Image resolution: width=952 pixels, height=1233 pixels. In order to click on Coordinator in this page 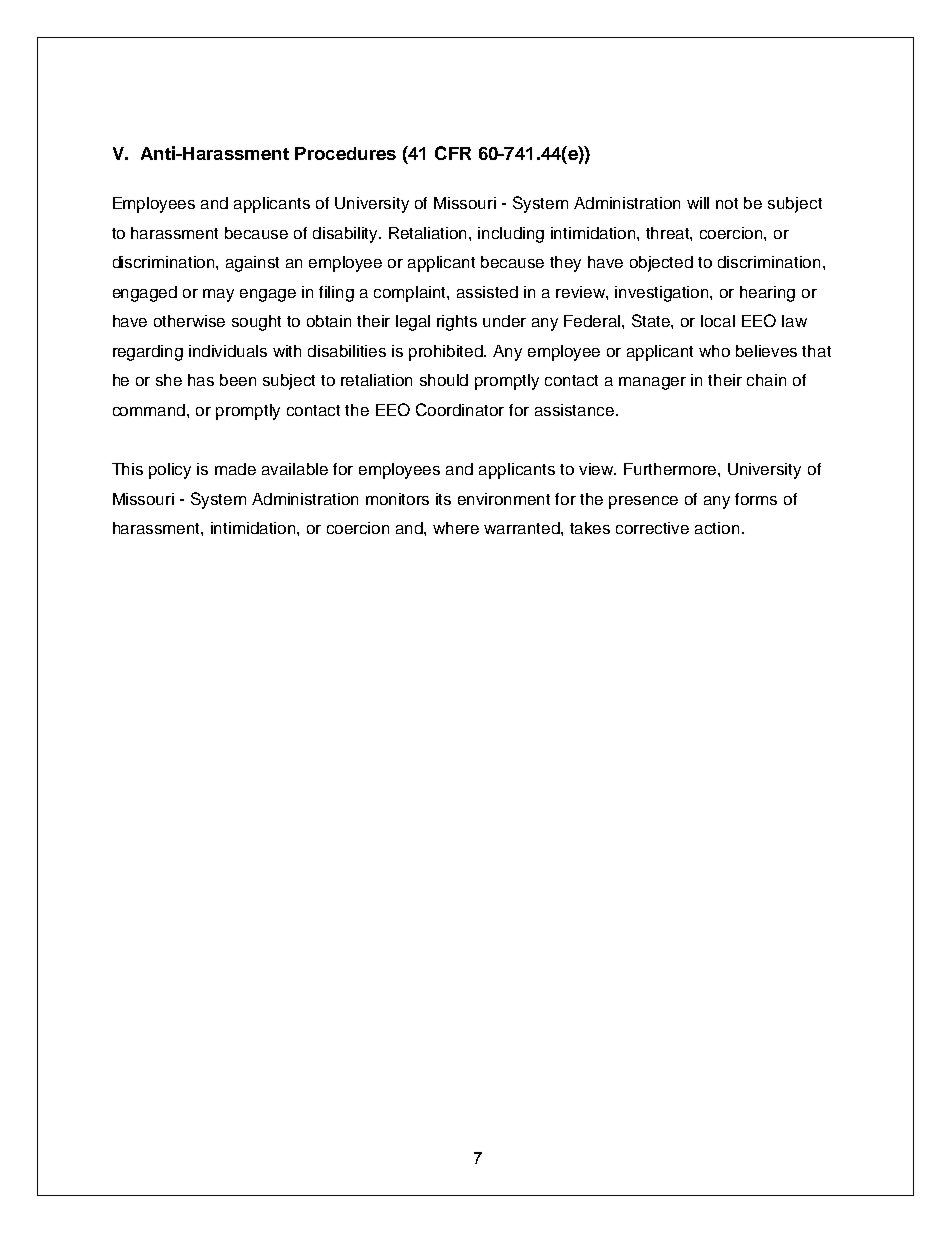, I will do `click(460, 409)`.
